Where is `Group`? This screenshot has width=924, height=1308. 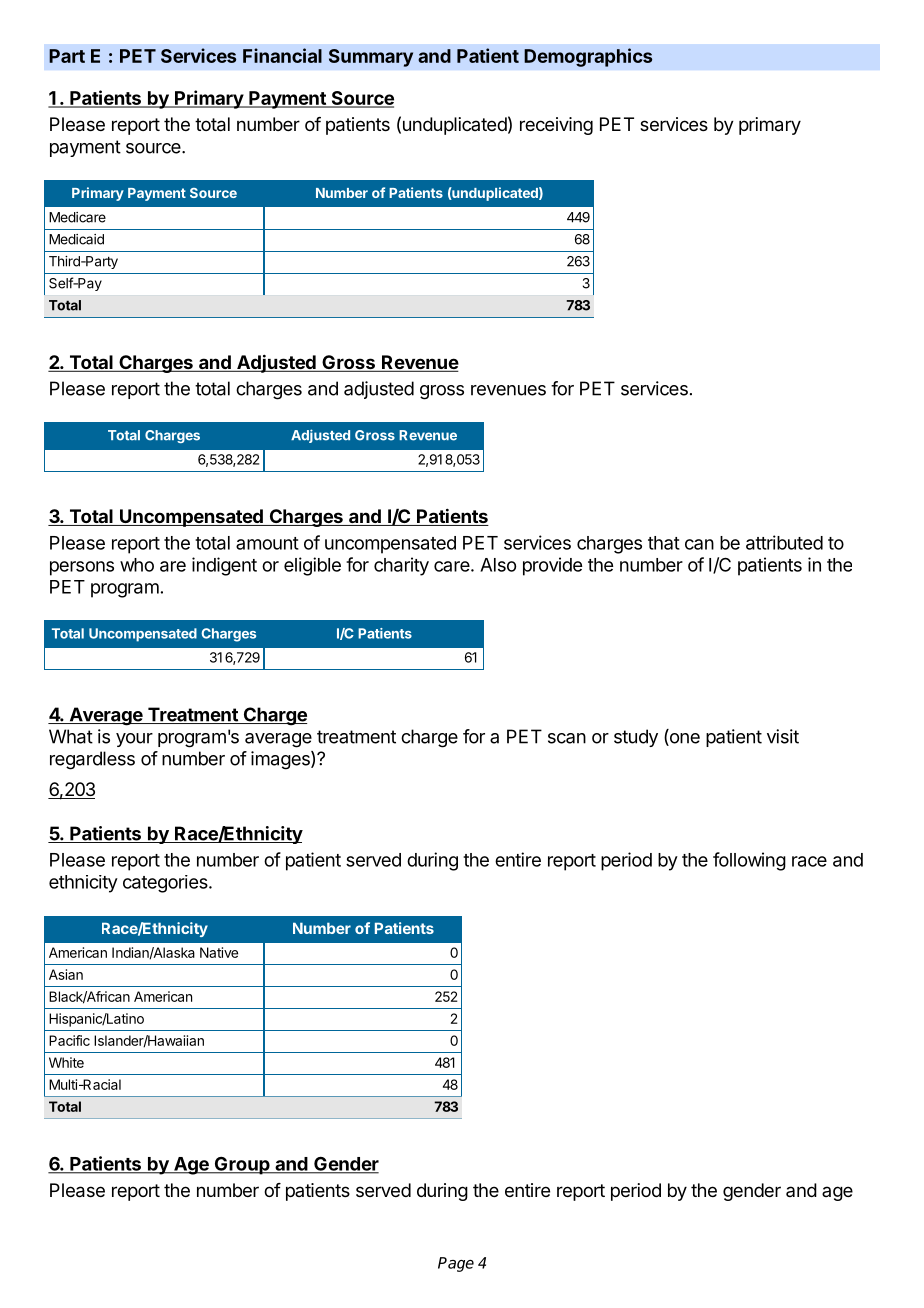 Group is located at coordinates (242, 1165).
